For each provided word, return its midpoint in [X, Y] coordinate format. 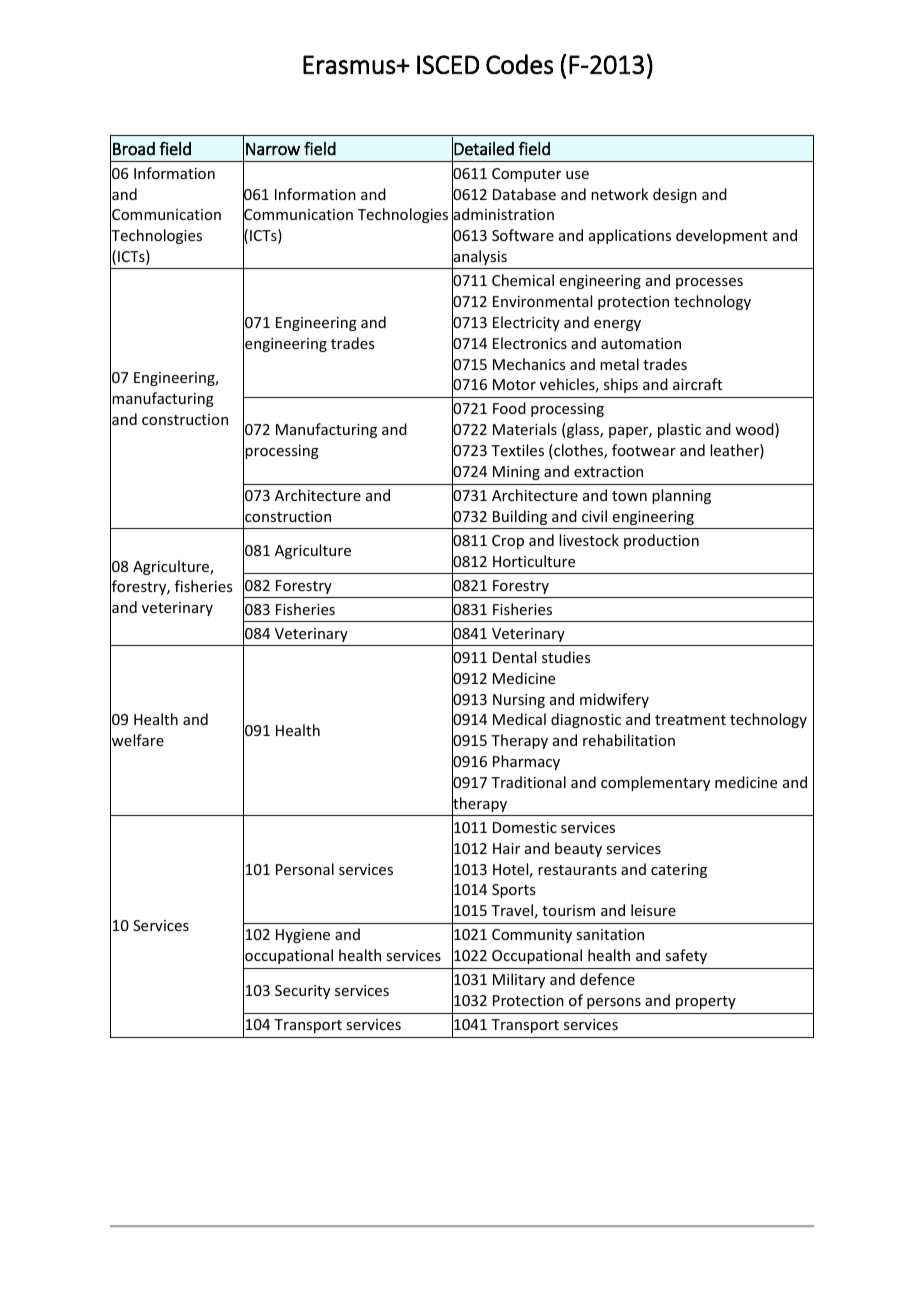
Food [509, 408]
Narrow [273, 149]
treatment [690, 720]
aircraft [697, 384]
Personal [305, 869]
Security [302, 992]
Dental [514, 657]
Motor [514, 384]
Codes [519, 64]
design [675, 195]
